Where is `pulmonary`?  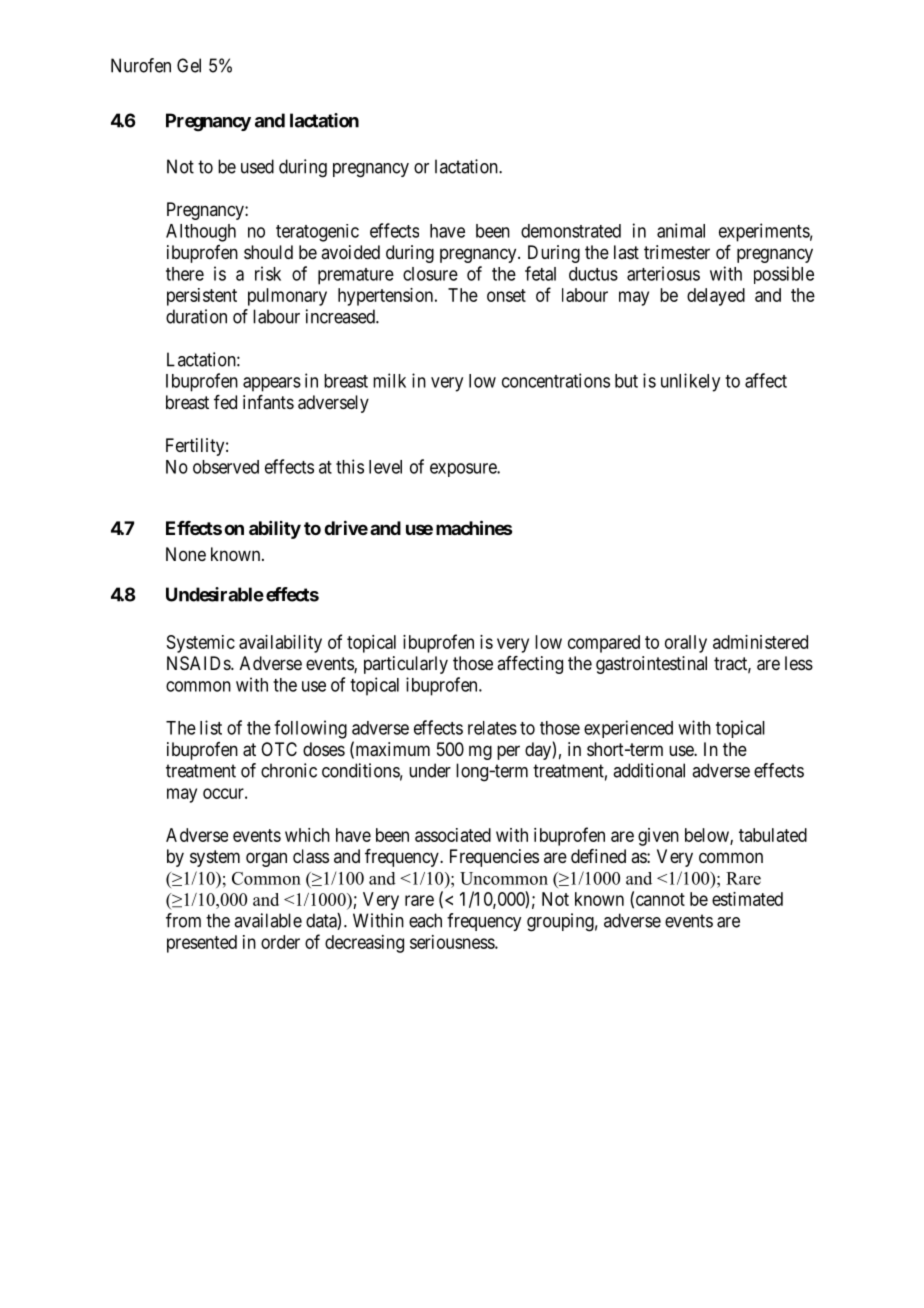 pulmonary is located at coordinates (287, 297).
